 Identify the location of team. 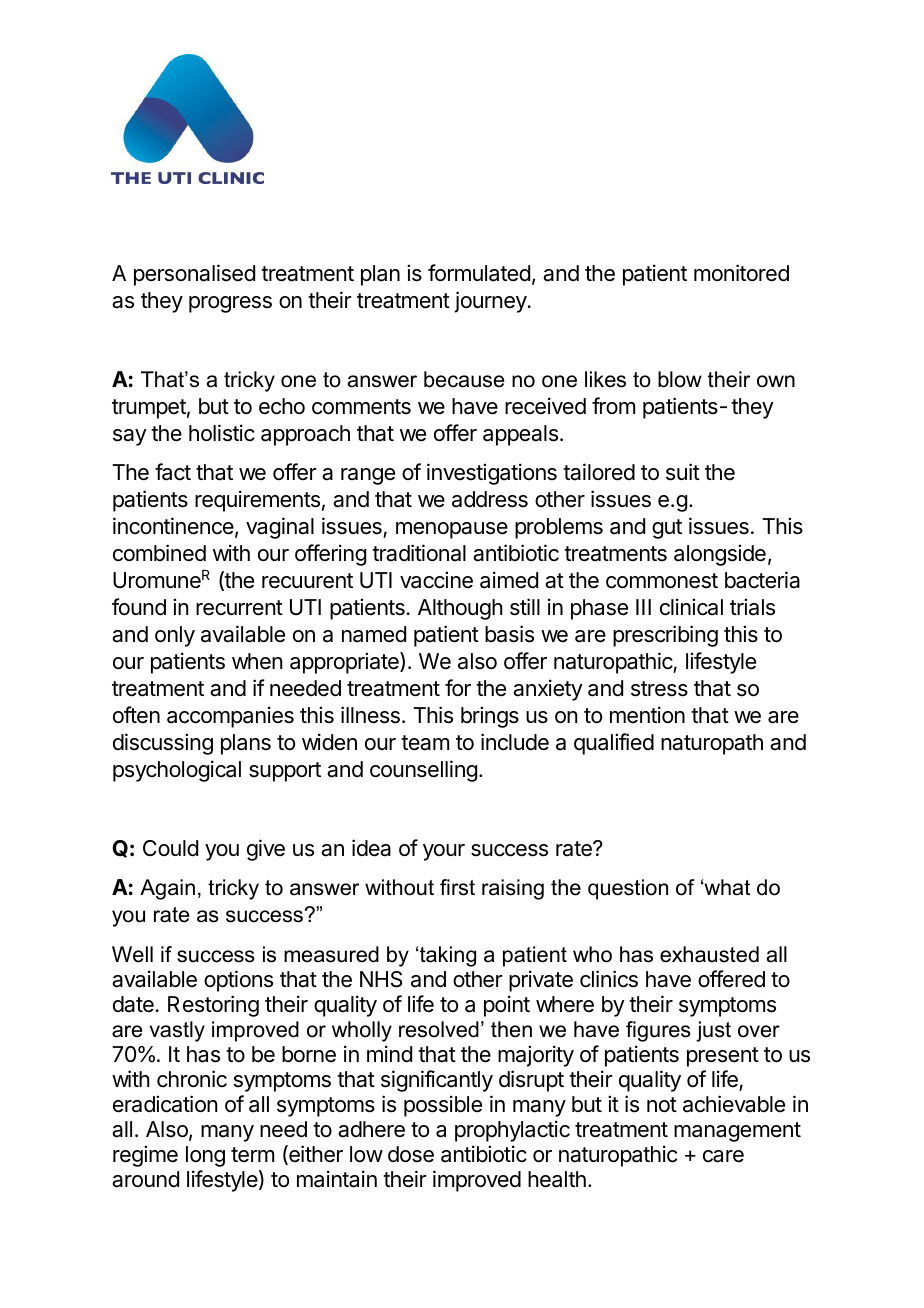
(425, 743).
